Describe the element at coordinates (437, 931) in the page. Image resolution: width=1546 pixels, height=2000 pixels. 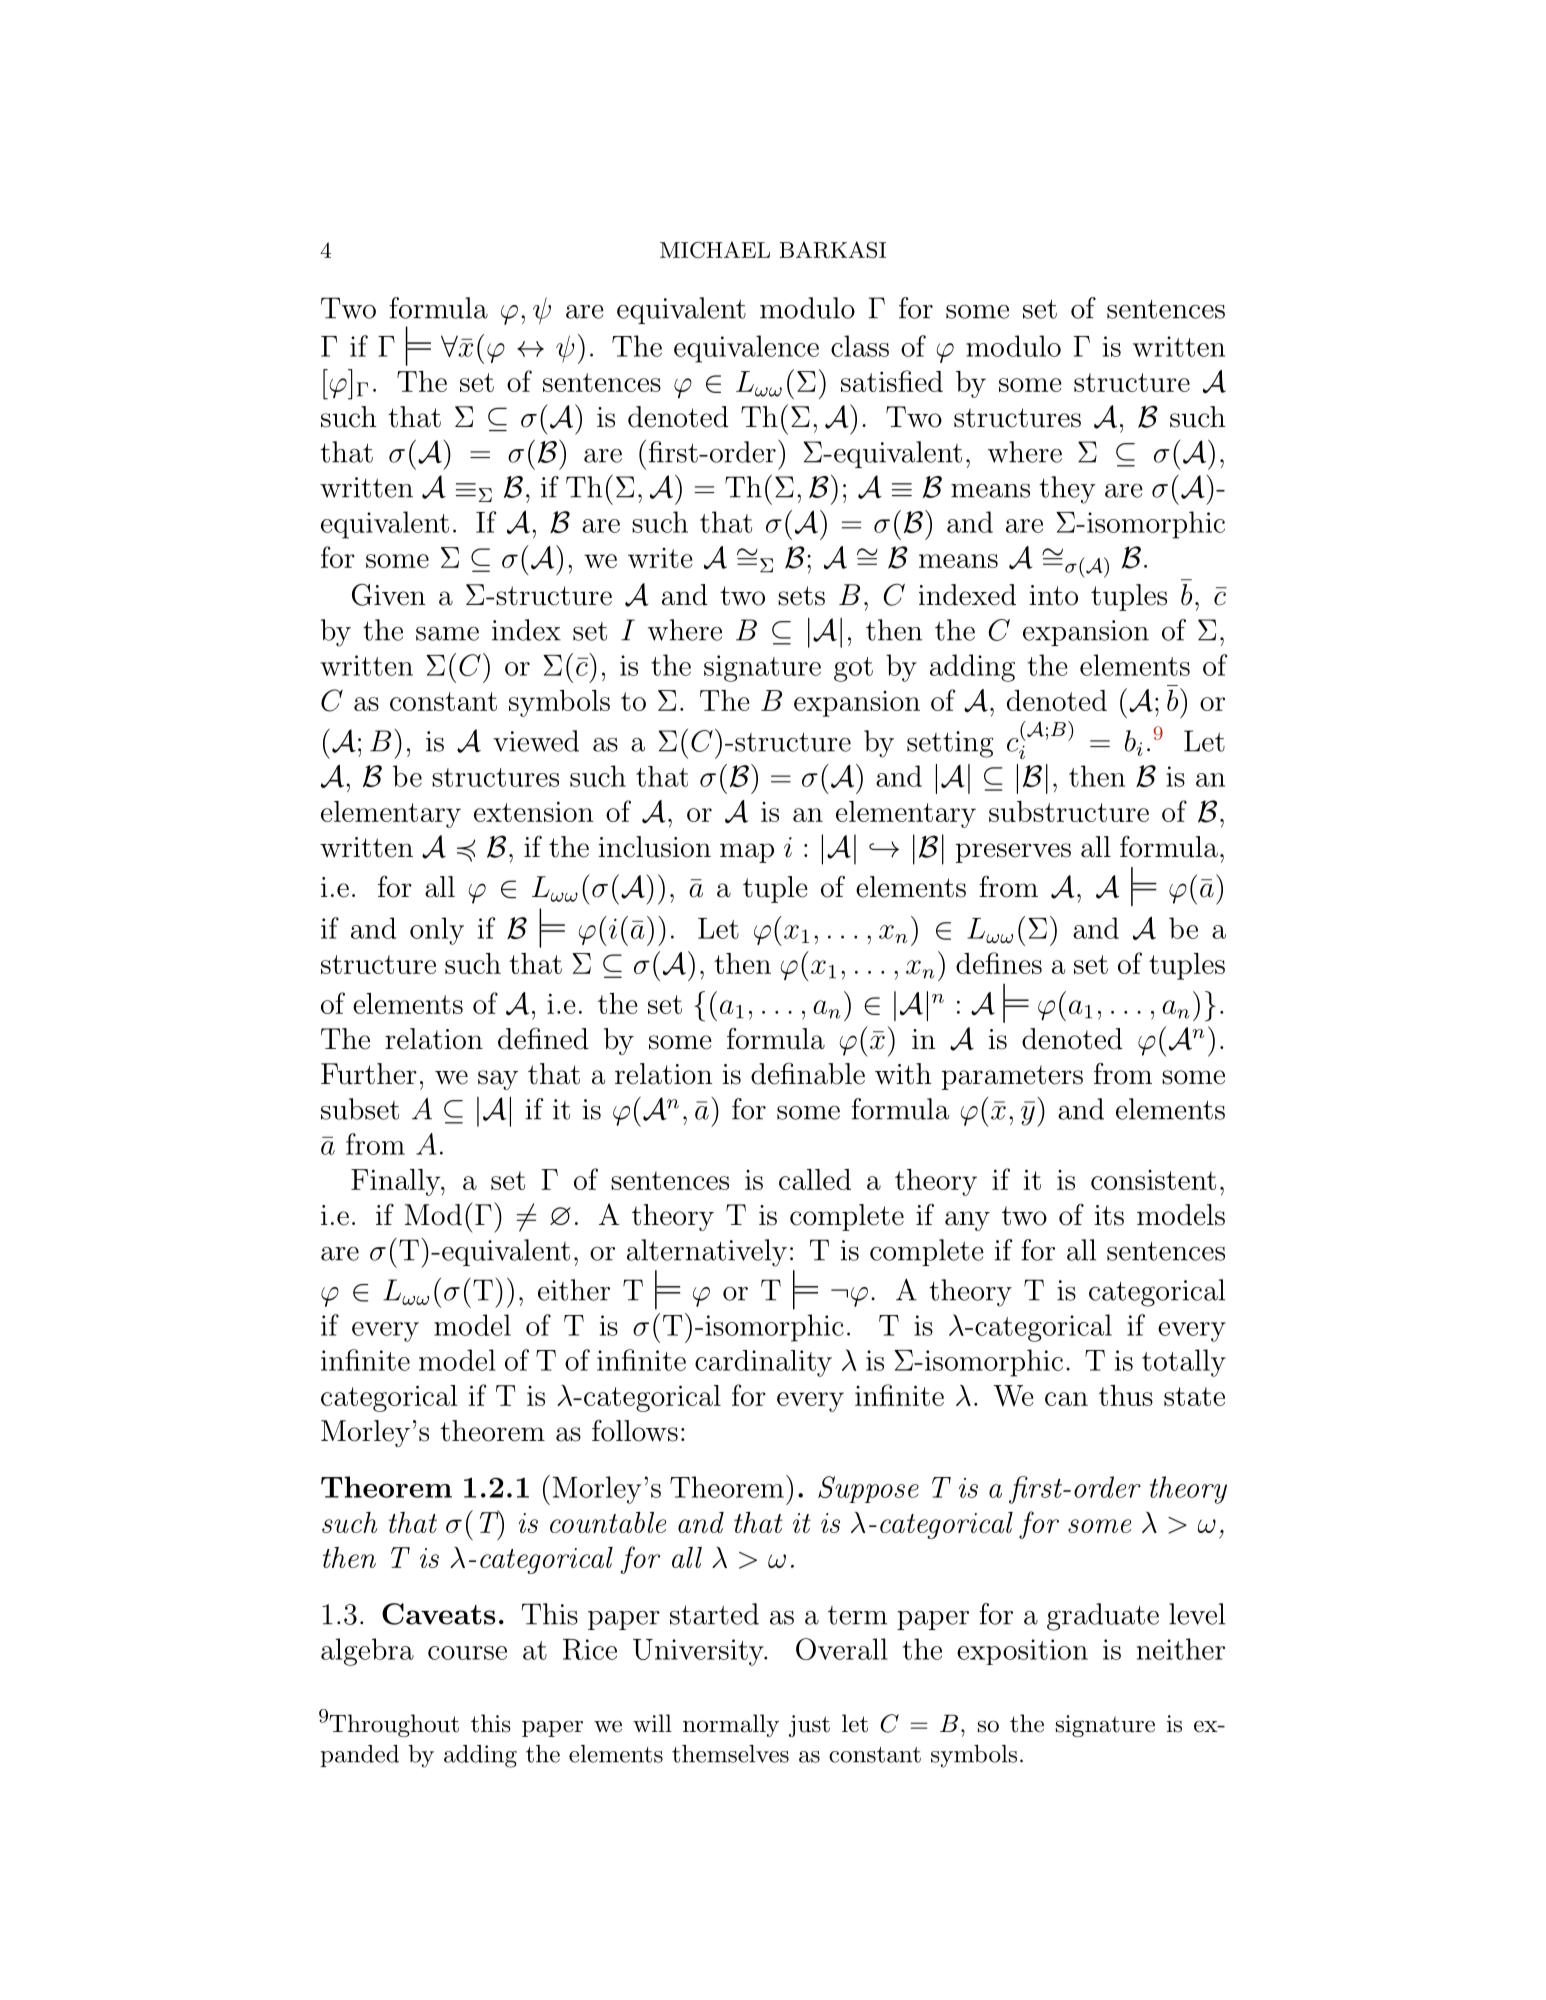
I see `only` at that location.
